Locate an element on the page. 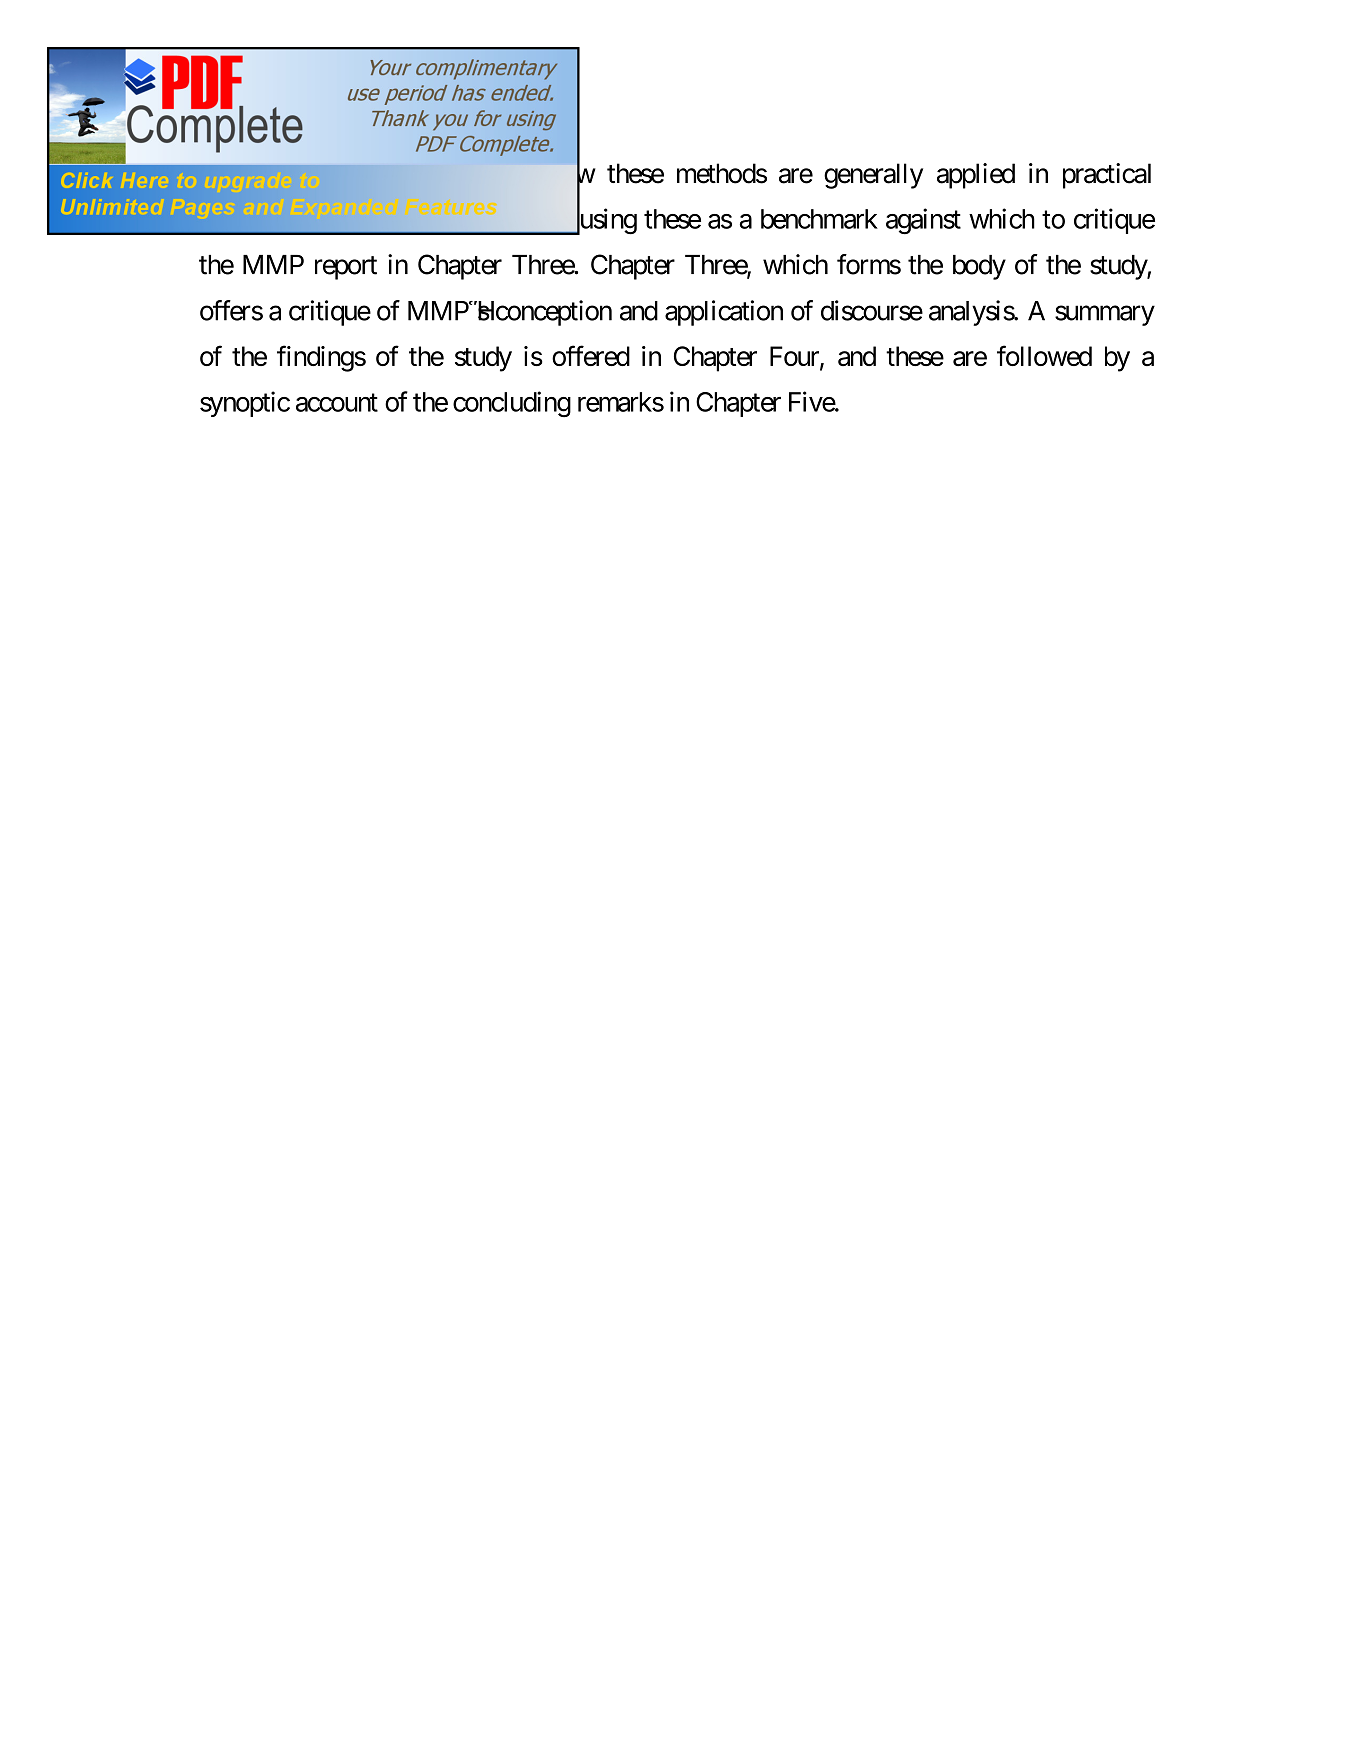  summary is located at coordinates (1105, 316).
